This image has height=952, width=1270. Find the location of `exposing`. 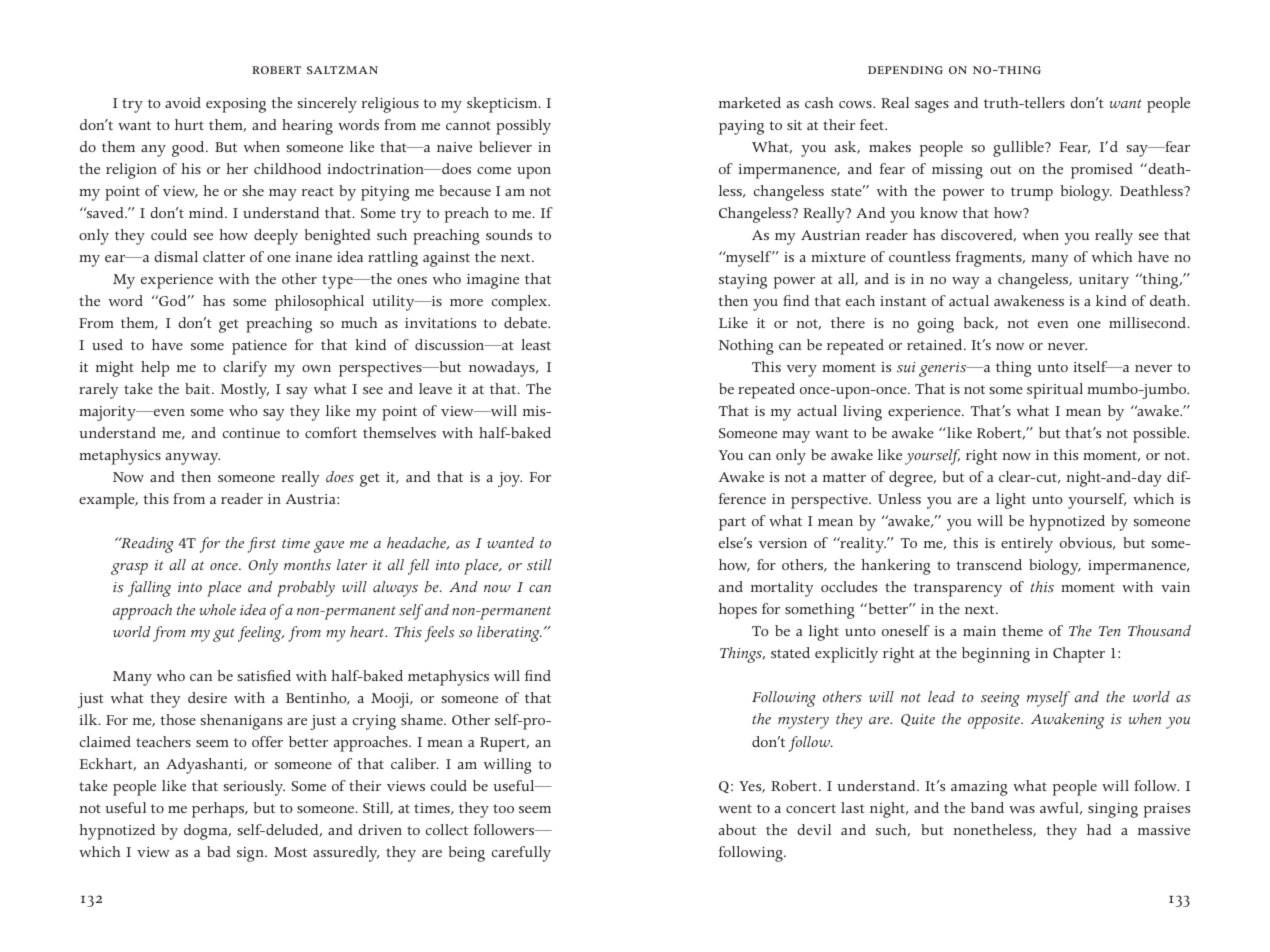

exposing is located at coordinates (236, 105).
